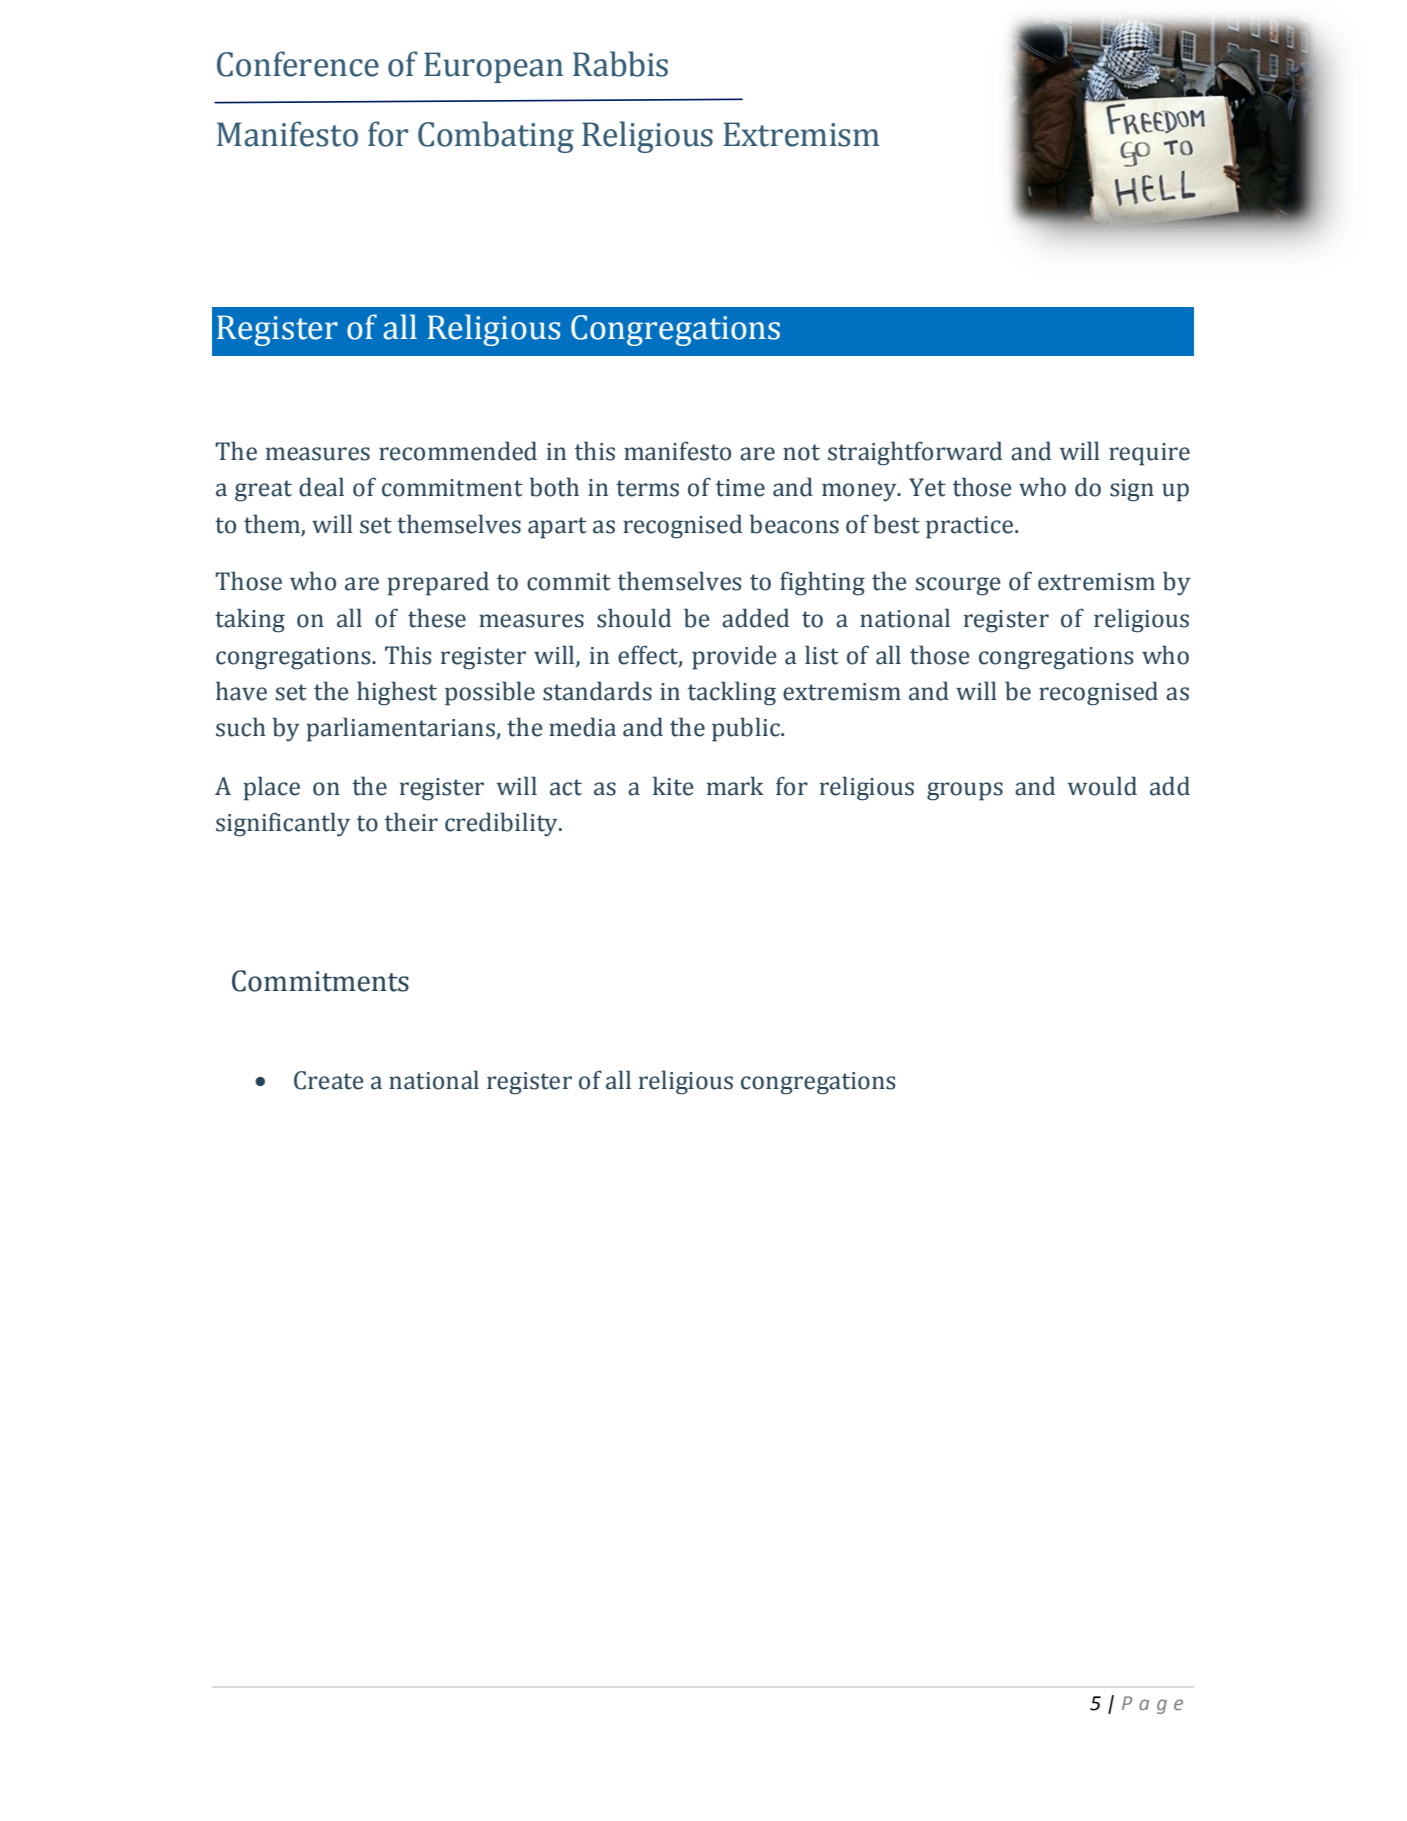  I want to click on Conference, so click(298, 64).
